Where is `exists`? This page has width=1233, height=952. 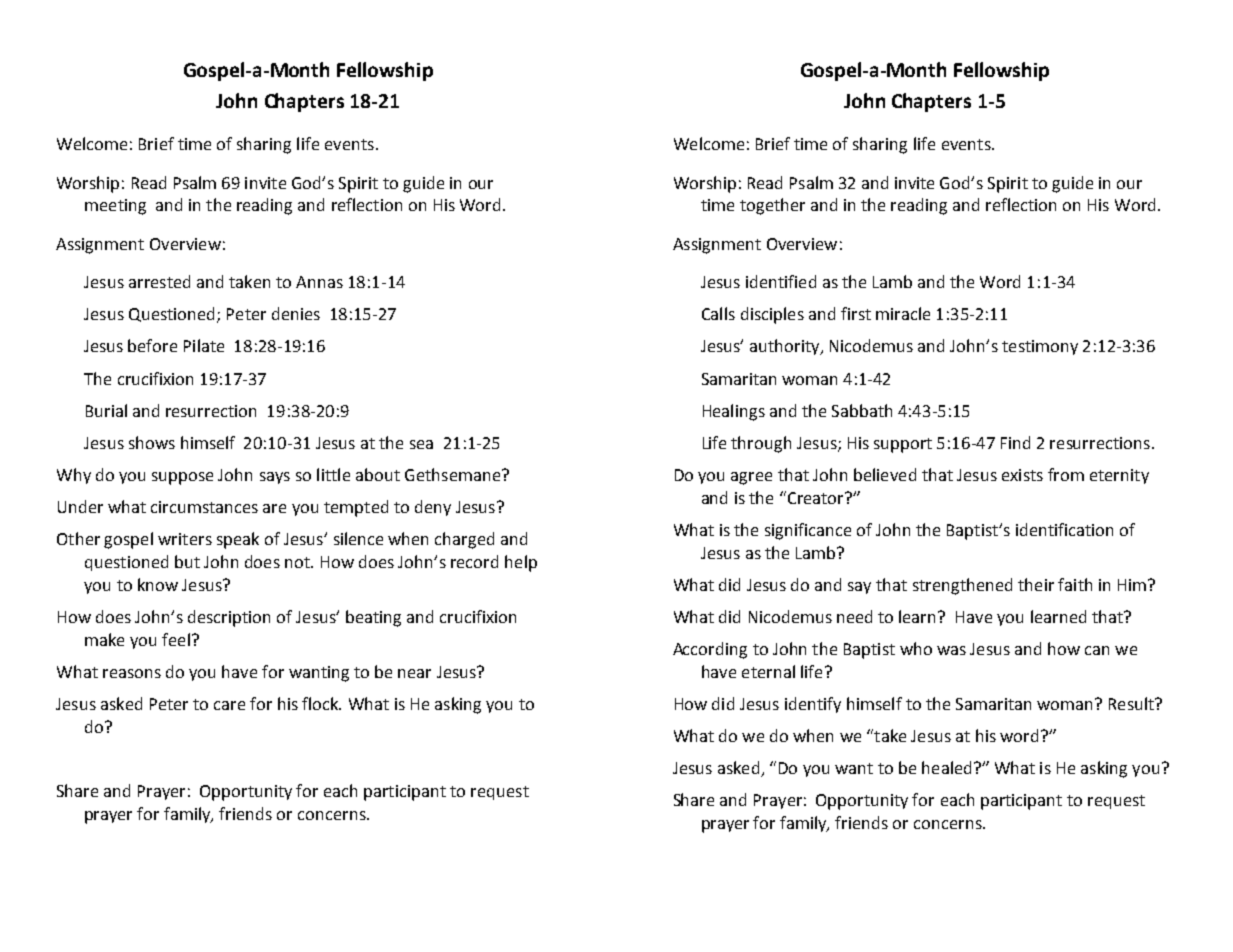 exists is located at coordinates (1022, 475).
